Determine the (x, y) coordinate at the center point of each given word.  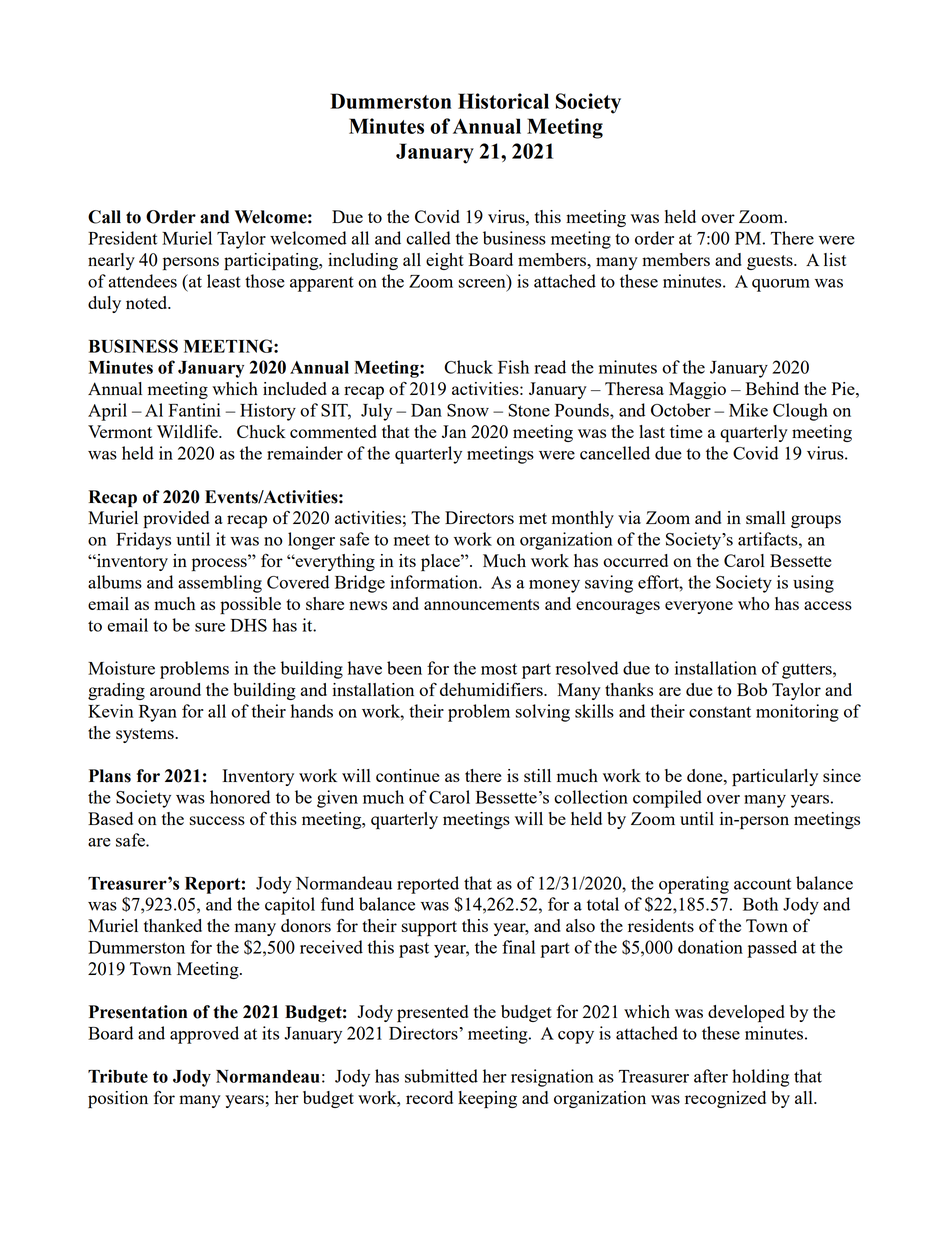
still (537, 775)
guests (771, 262)
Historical (503, 101)
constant (720, 712)
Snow (468, 410)
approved (204, 1035)
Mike (748, 410)
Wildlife (188, 431)
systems (146, 735)
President (122, 238)
